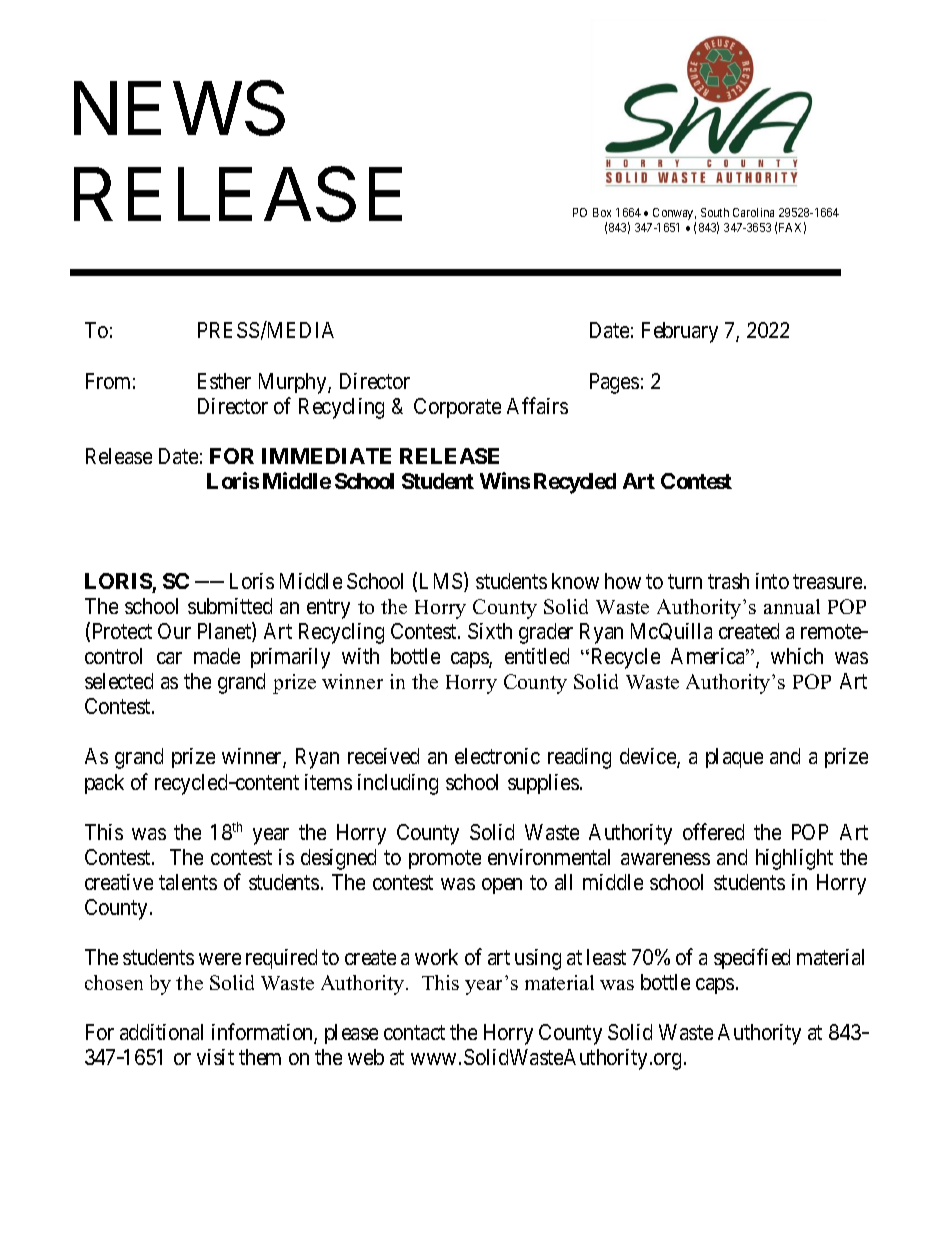 This screenshot has width=952, height=1233. I want to click on LMS, so click(442, 582).
